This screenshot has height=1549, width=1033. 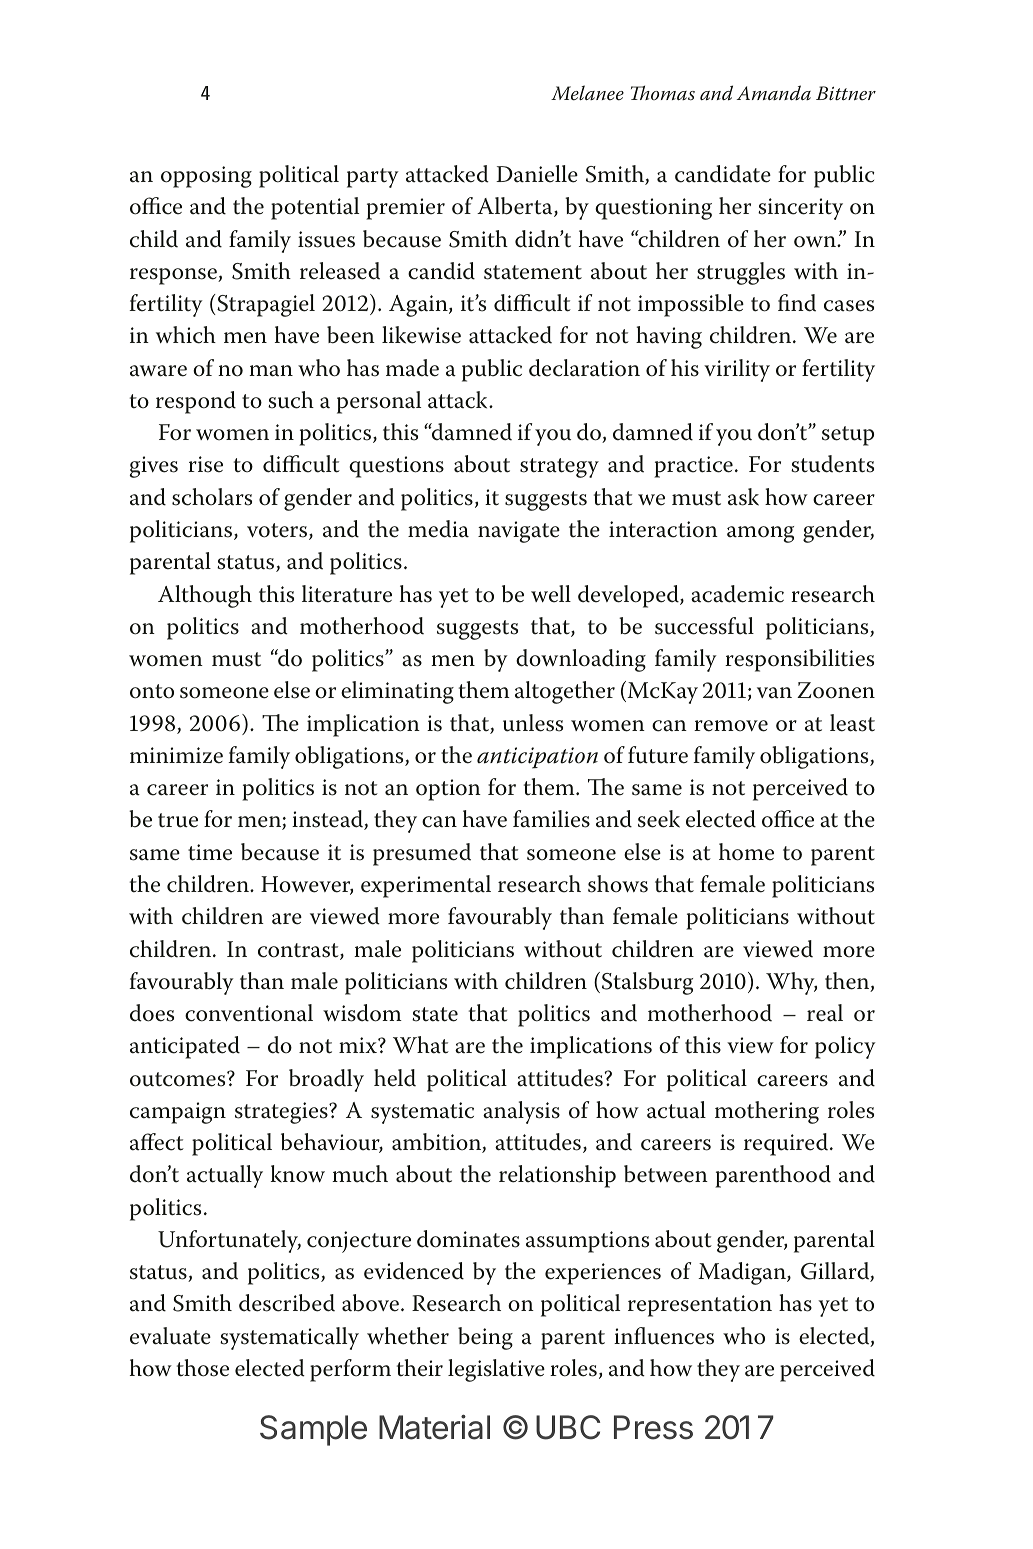 I want to click on real, so click(x=825, y=1013).
